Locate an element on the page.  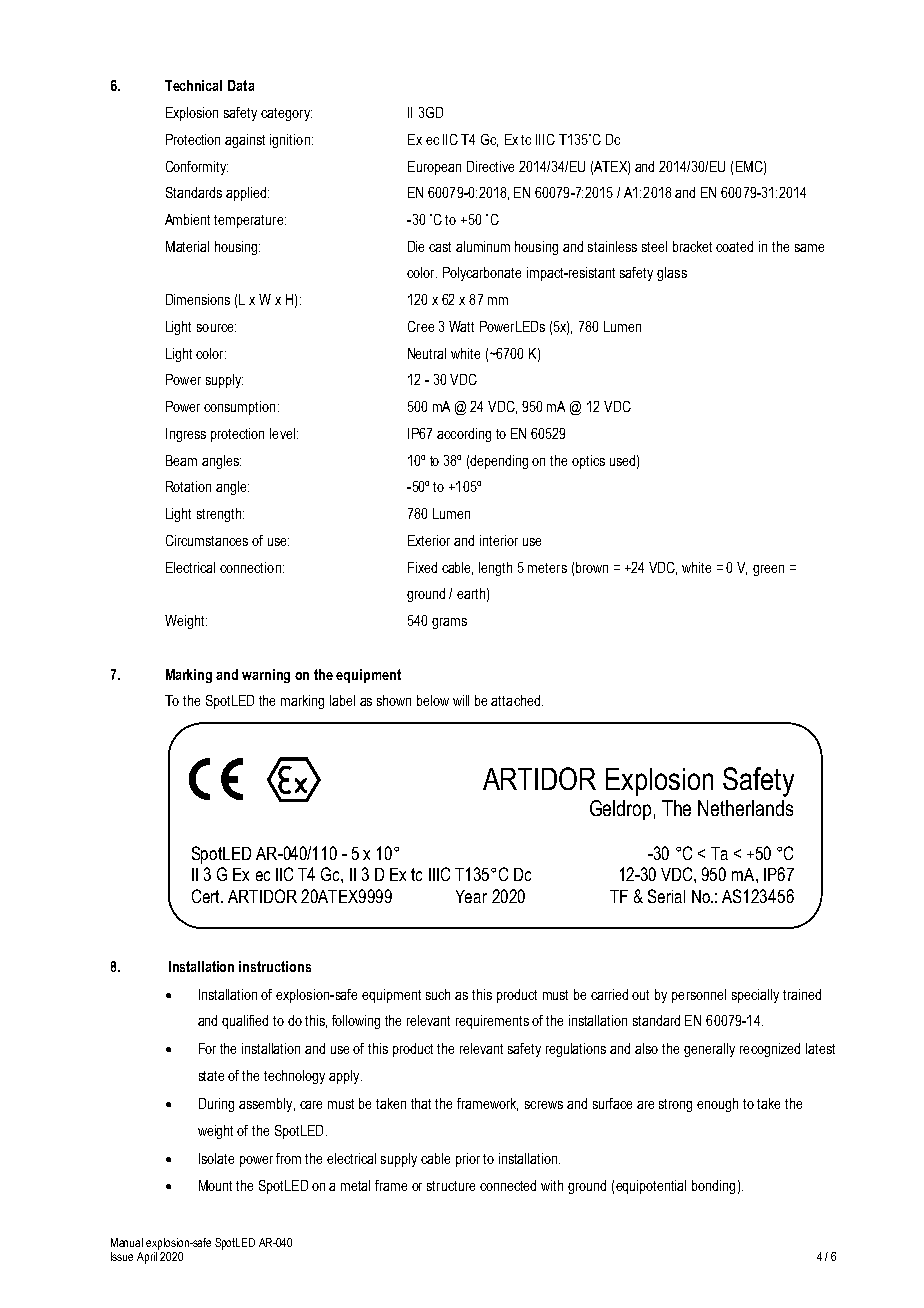
coated is located at coordinates (734, 246).
